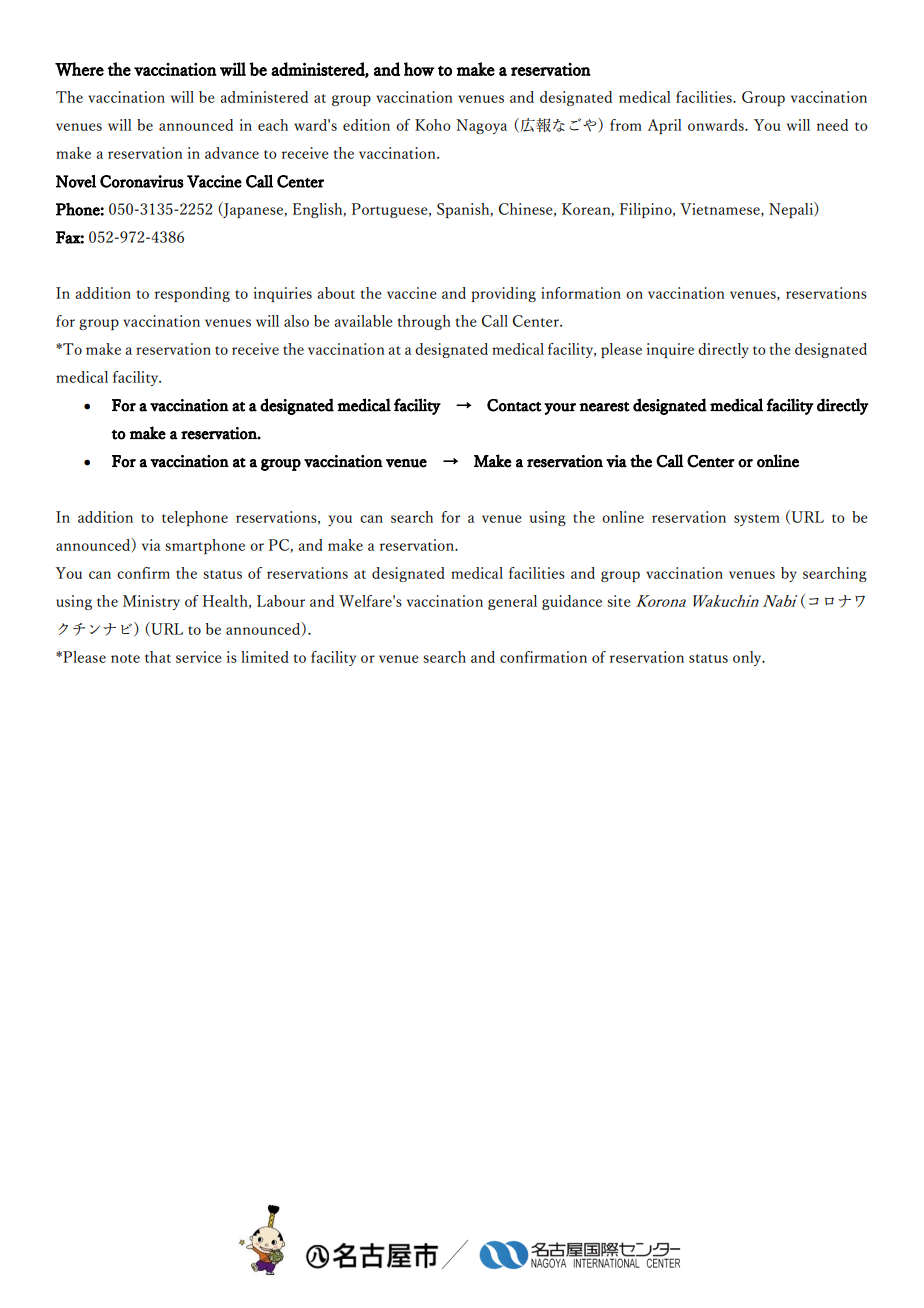 The image size is (924, 1308). What do you see at coordinates (192, 294) in the page?
I see `responding` at bounding box center [192, 294].
